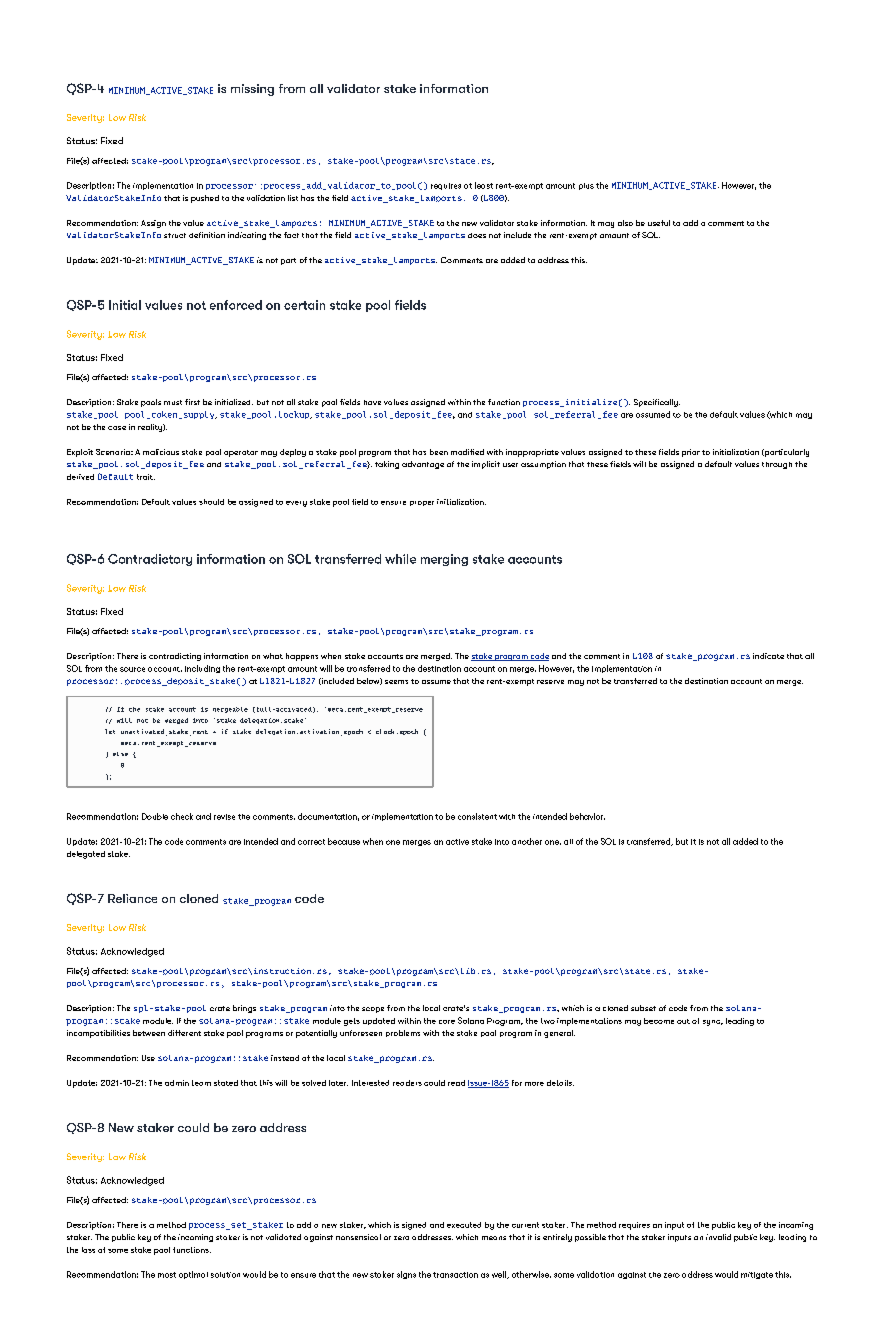 The height and width of the screenshot is (1329, 896). What do you see at coordinates (718, 1237) in the screenshot?
I see `invalid` at bounding box center [718, 1237].
